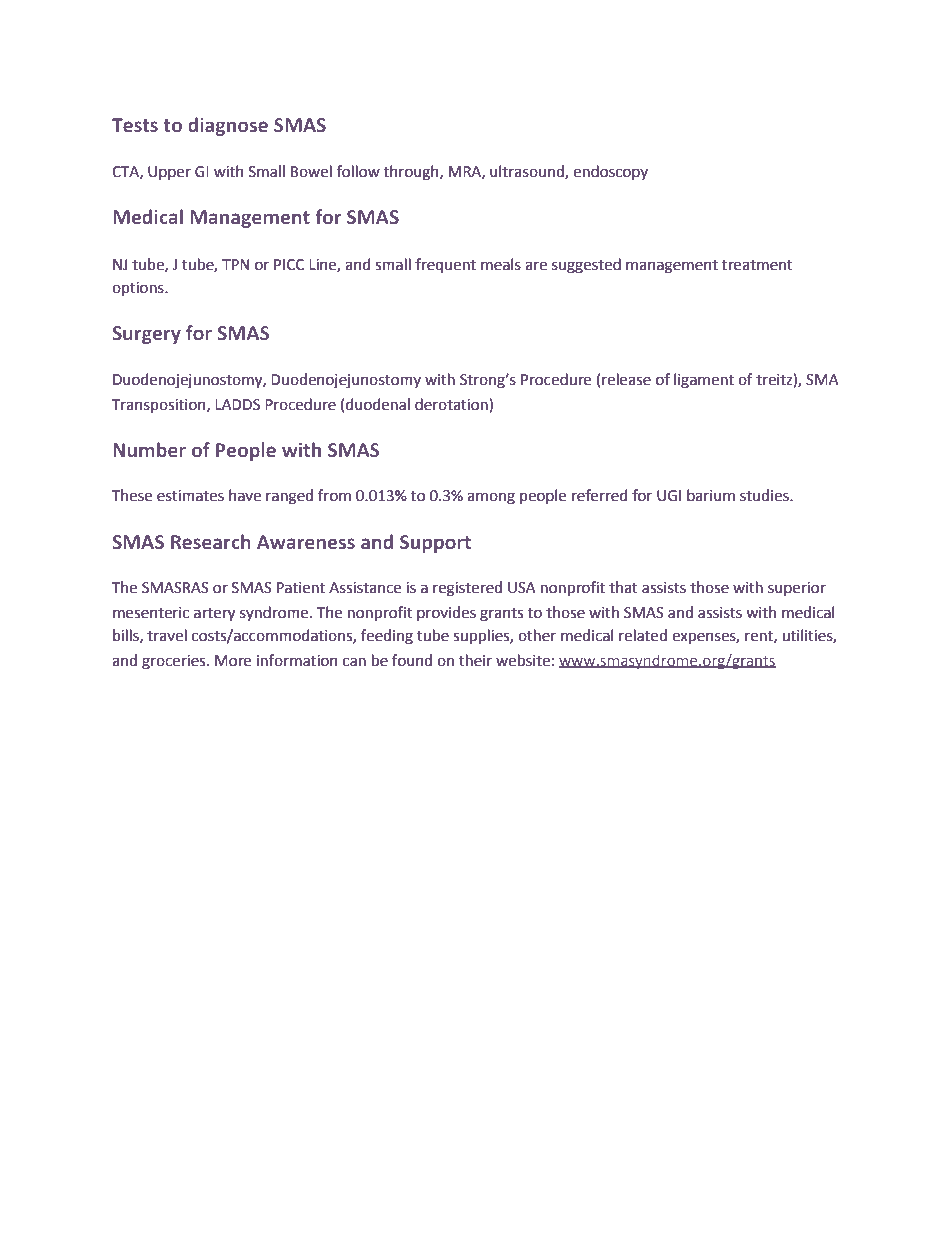 The image size is (952, 1233). Describe the element at coordinates (228, 126) in the screenshot. I see `diagnose` at that location.
